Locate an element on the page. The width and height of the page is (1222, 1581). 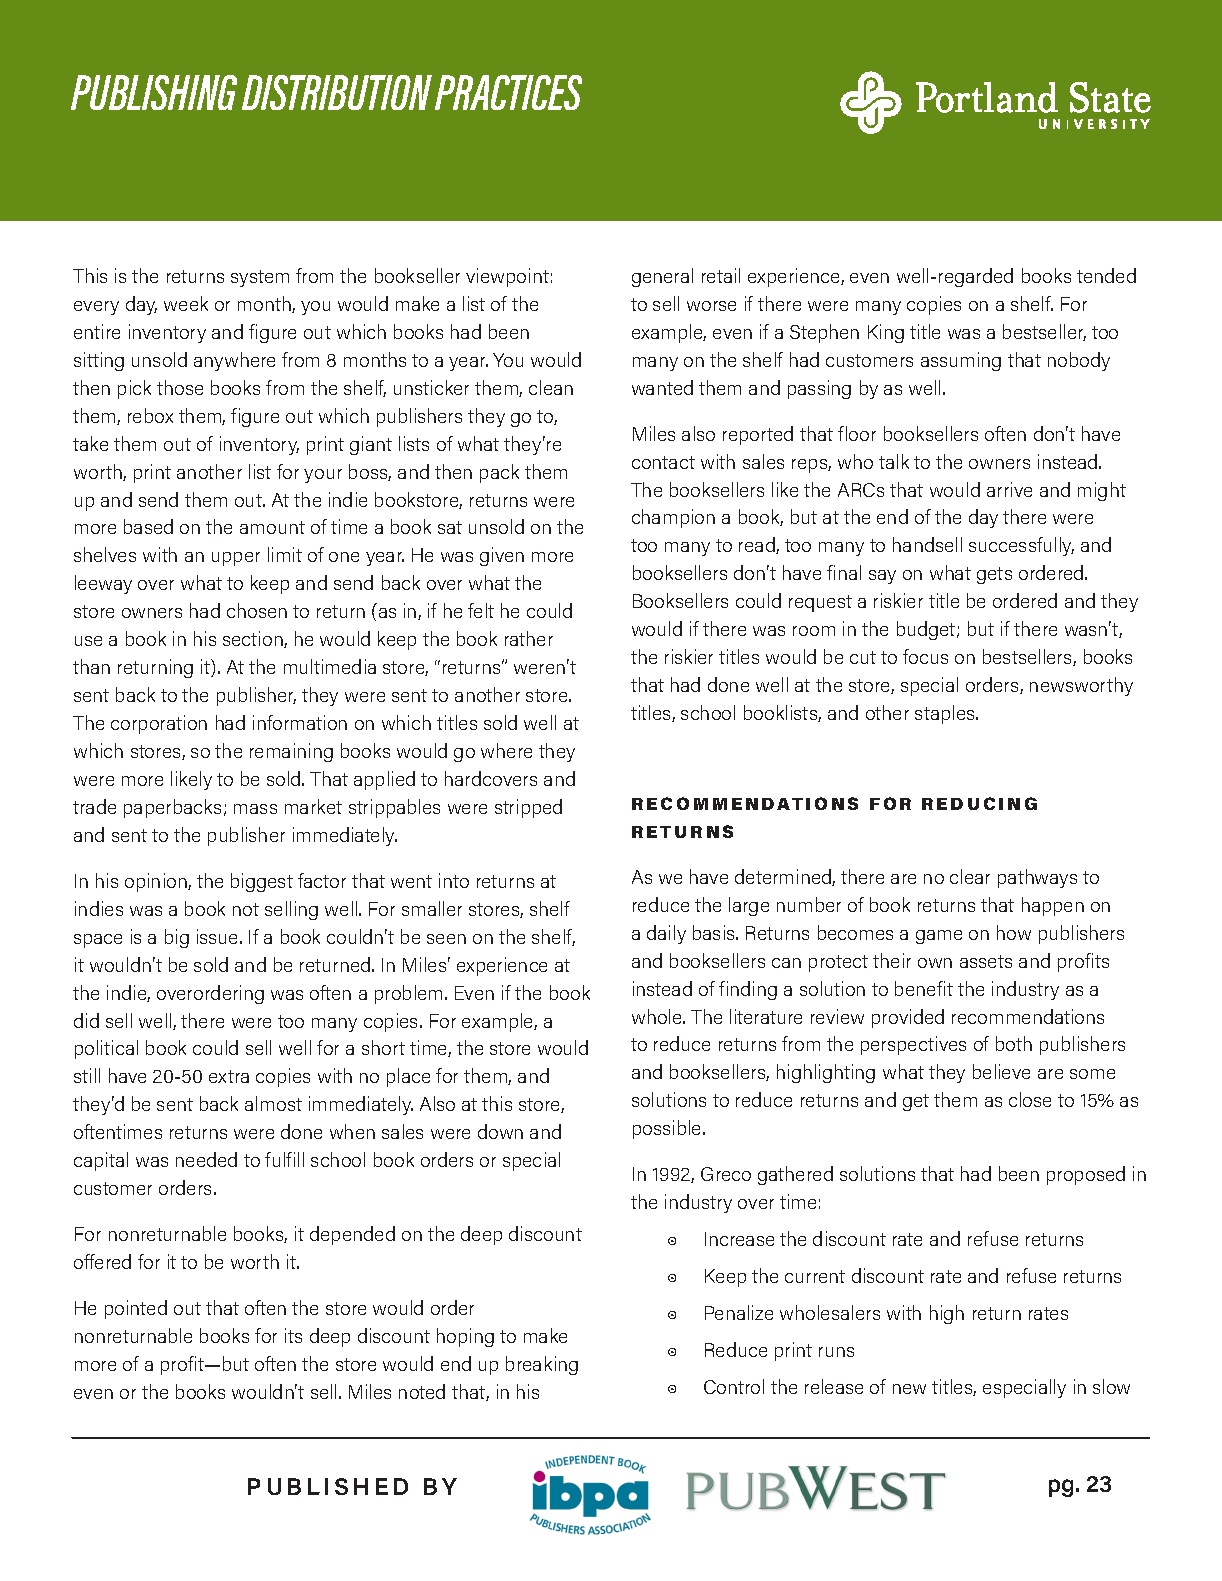
assuming is located at coordinates (961, 361).
